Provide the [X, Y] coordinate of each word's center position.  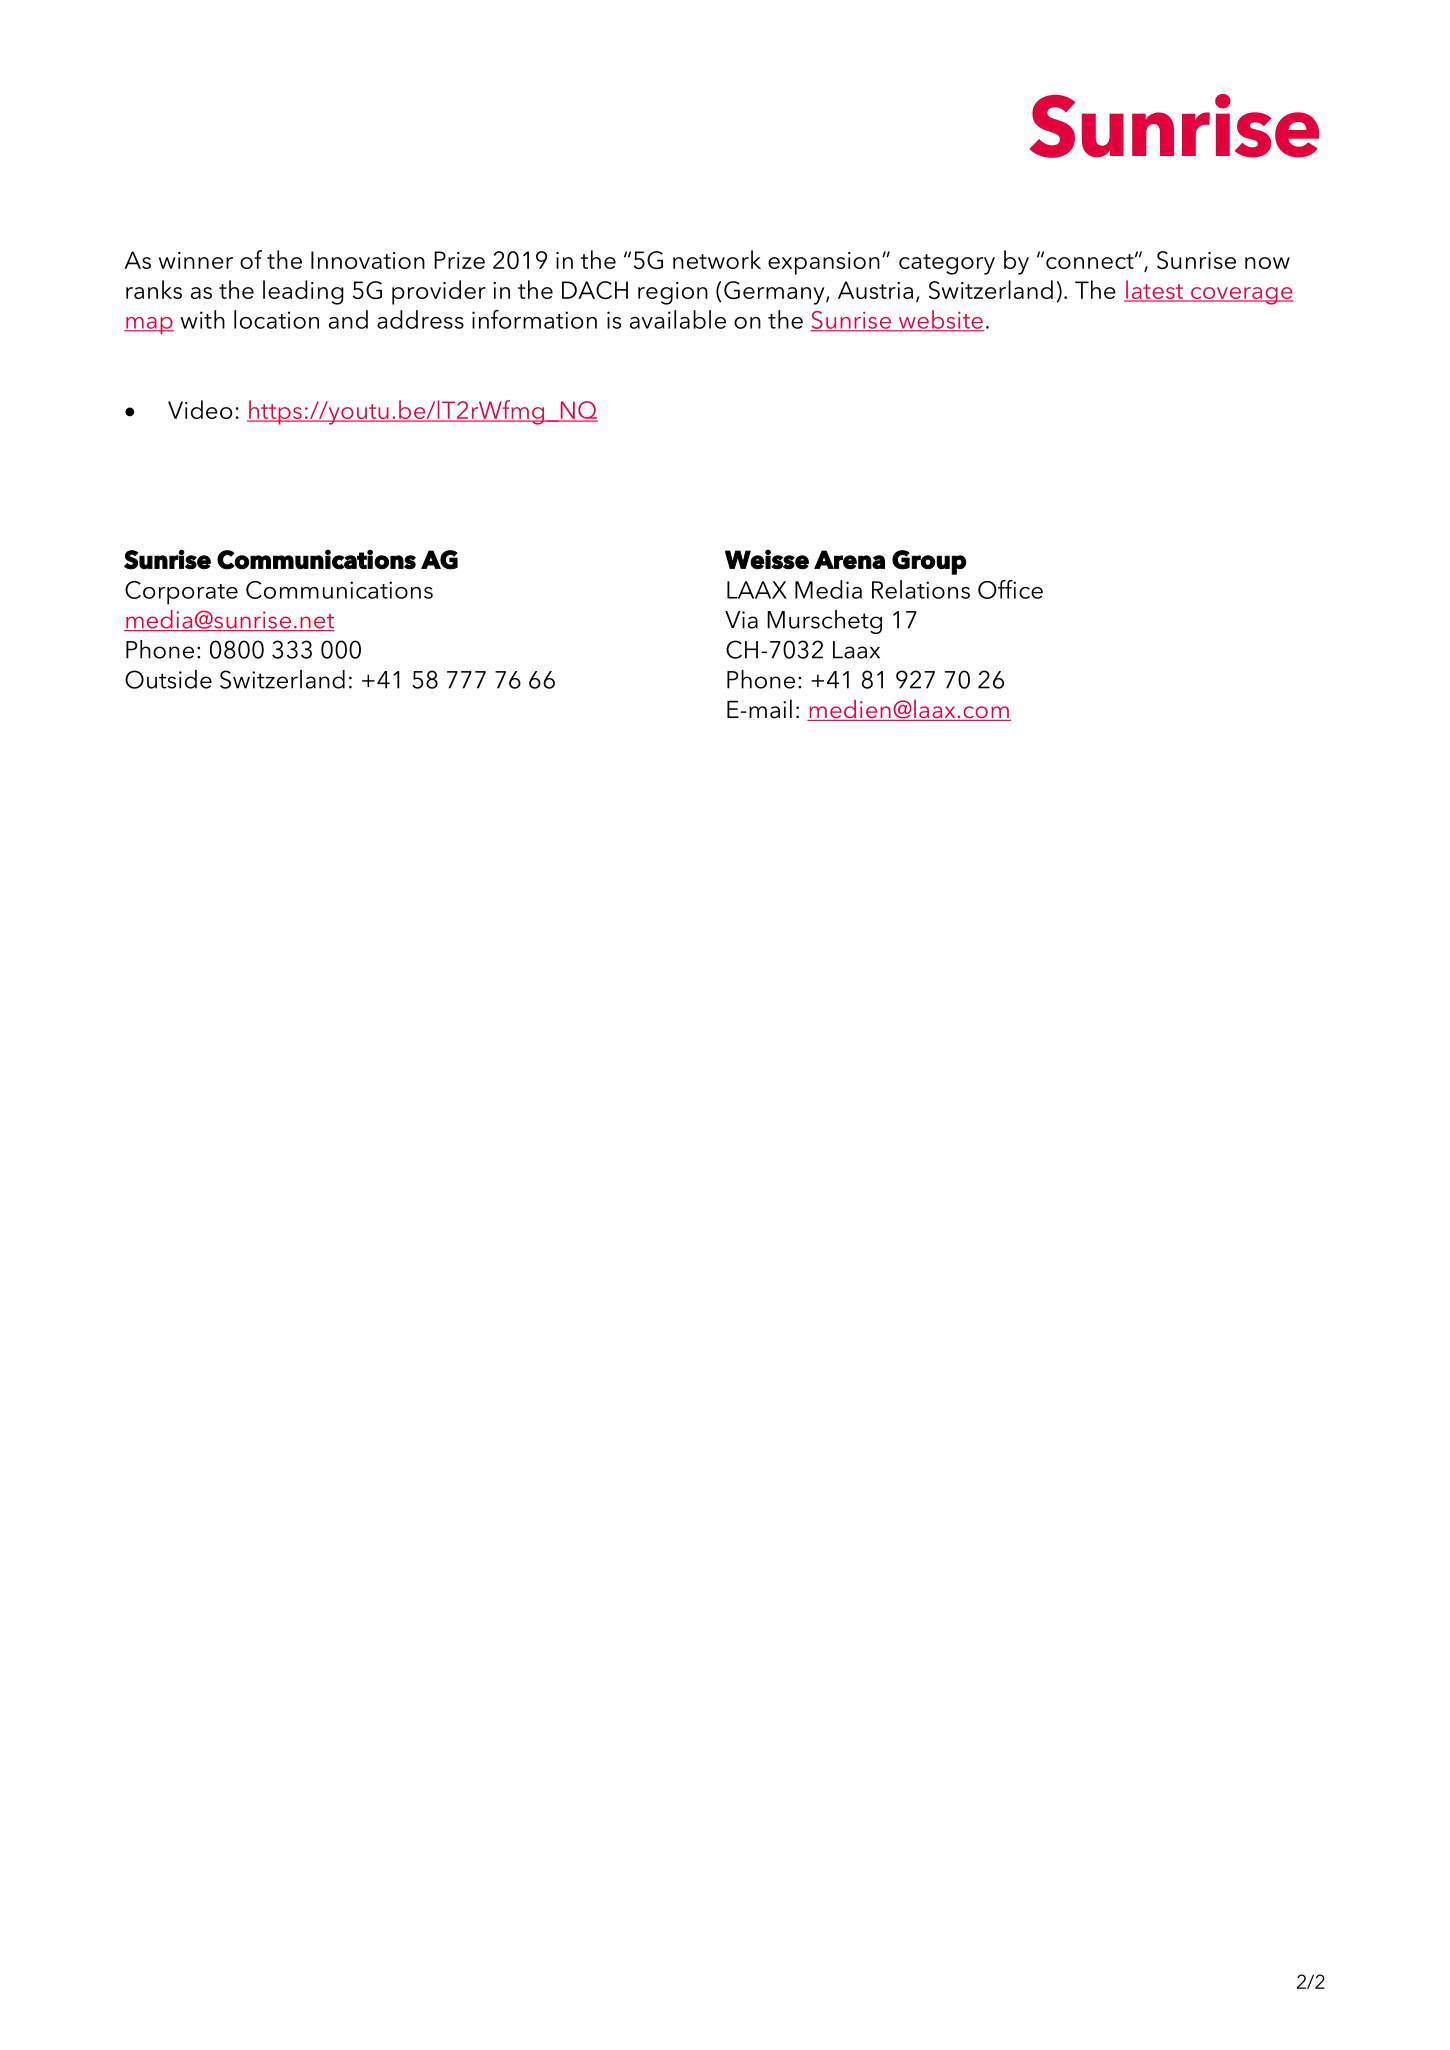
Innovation [368, 260]
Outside [168, 679]
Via [741, 620]
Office [1010, 589]
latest [1154, 290]
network [717, 259]
